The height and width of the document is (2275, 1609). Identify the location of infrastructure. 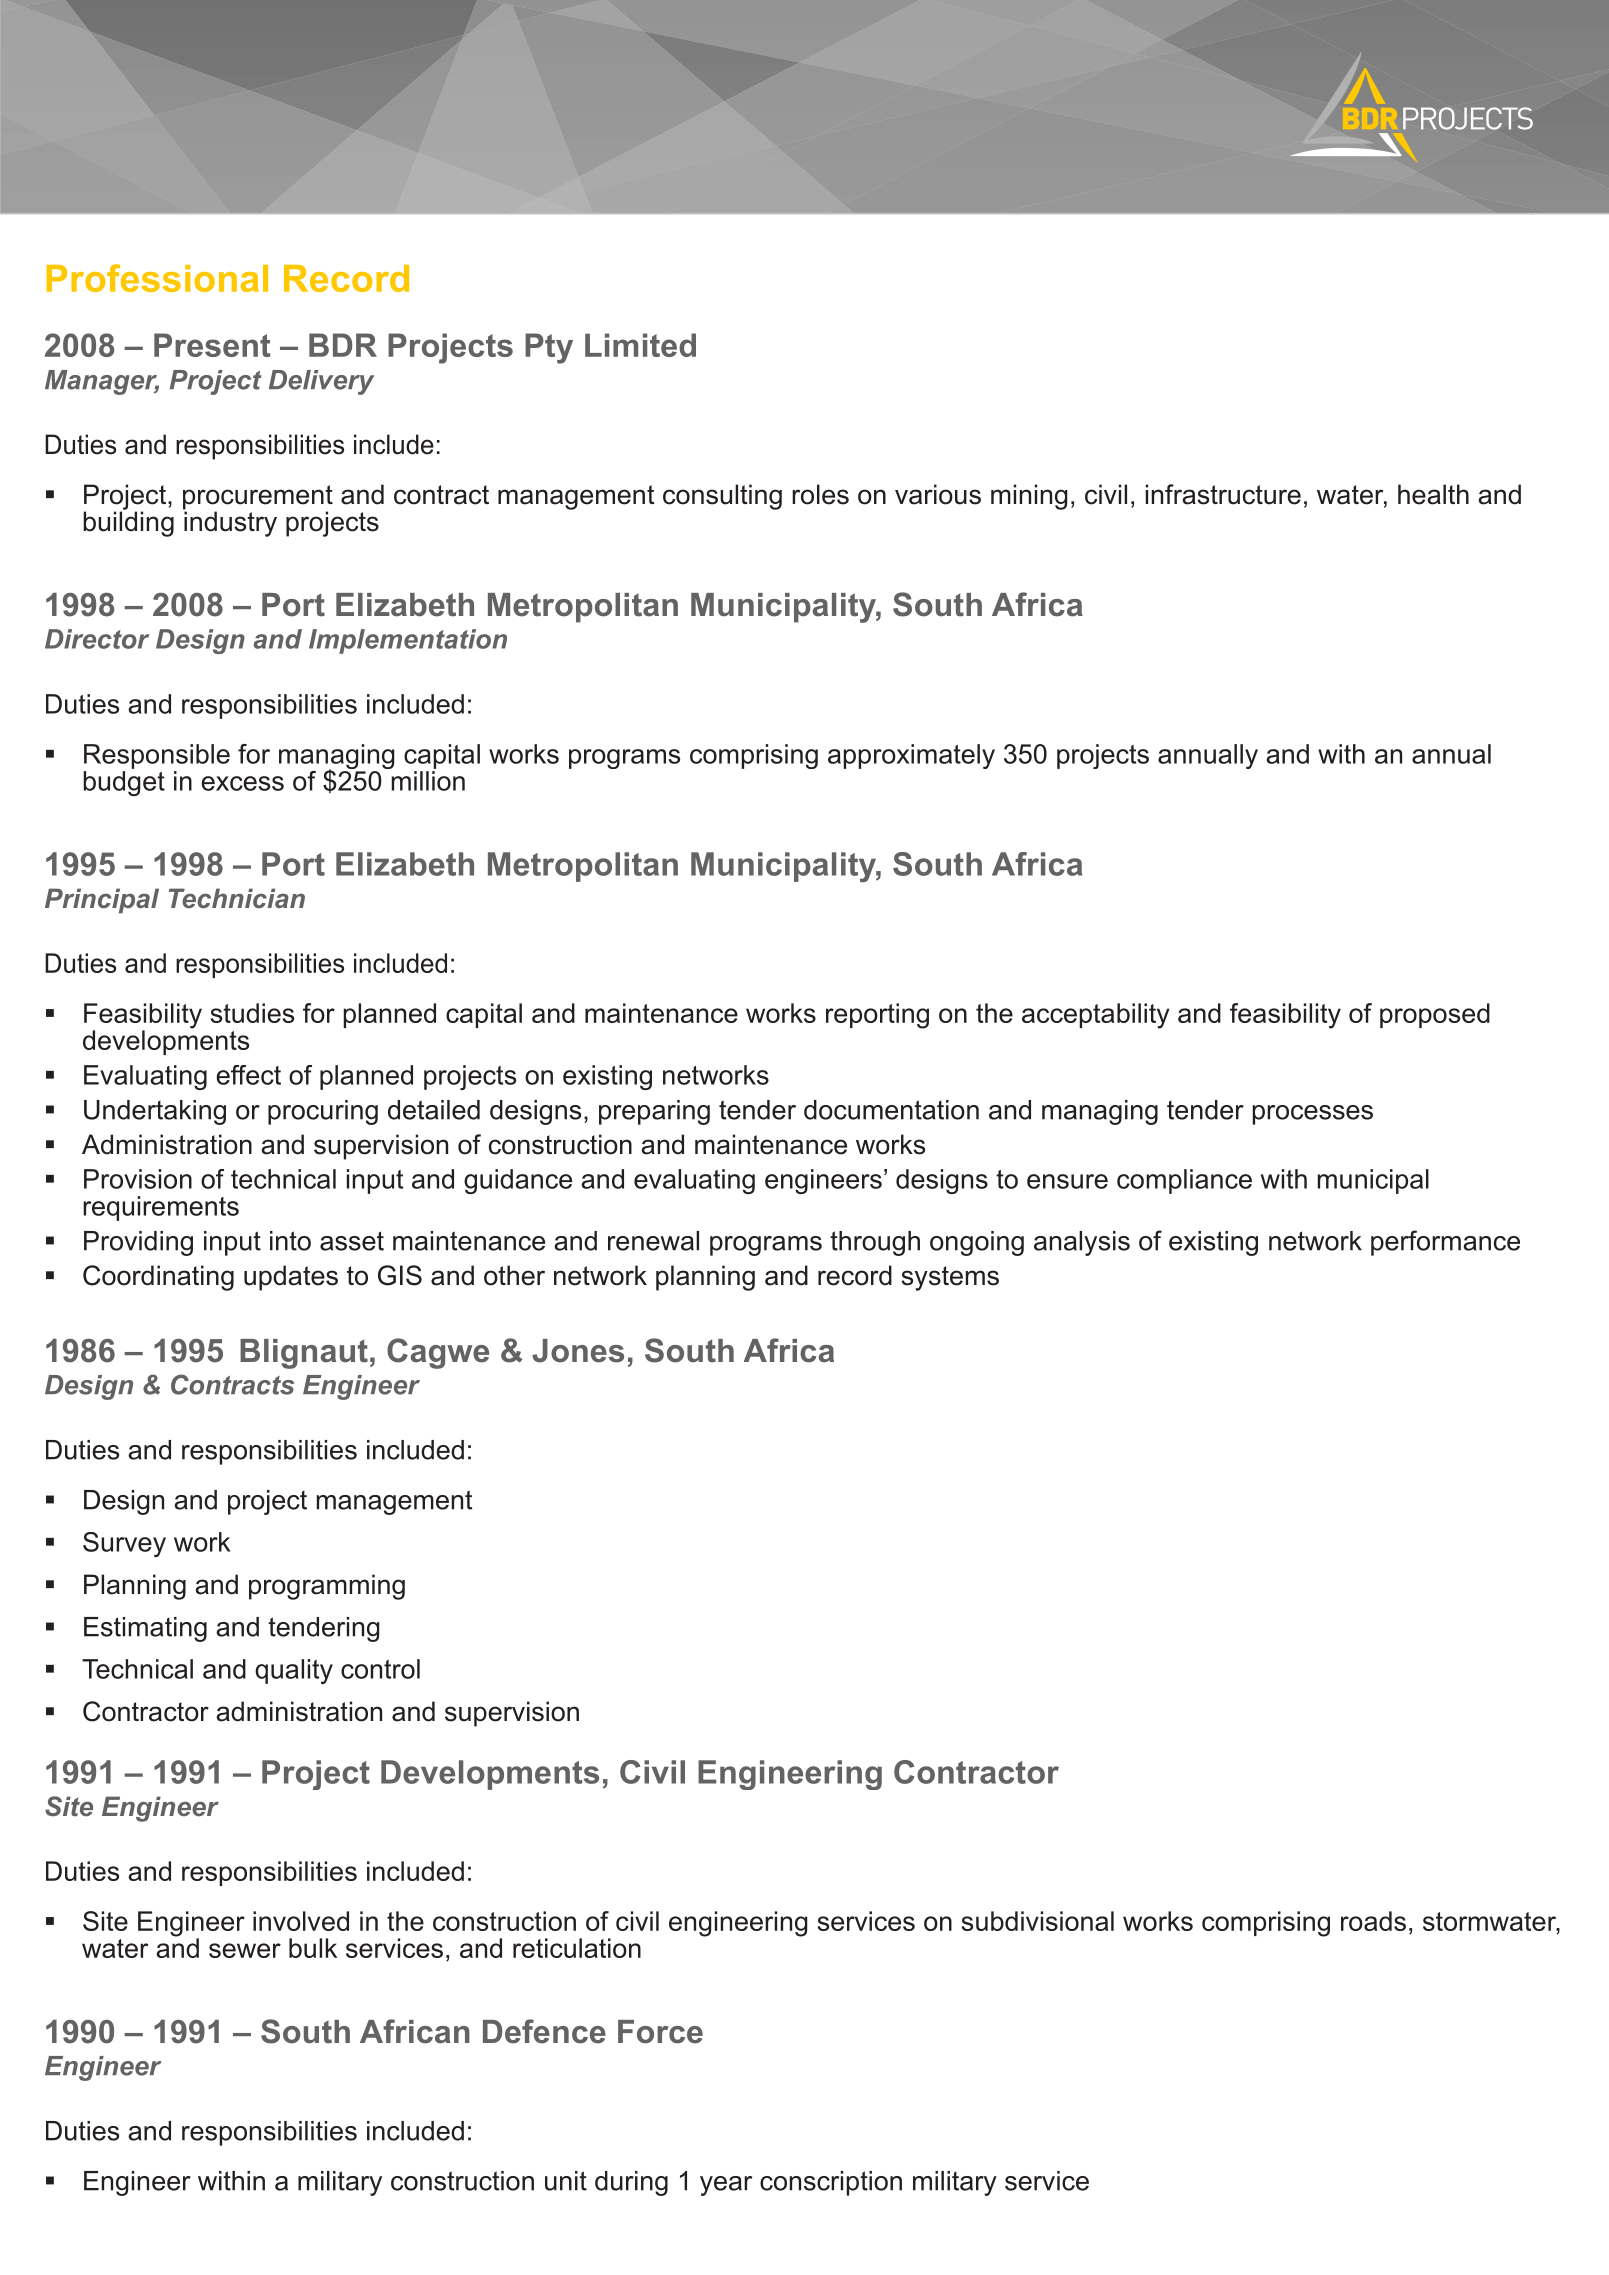
(1223, 494).
